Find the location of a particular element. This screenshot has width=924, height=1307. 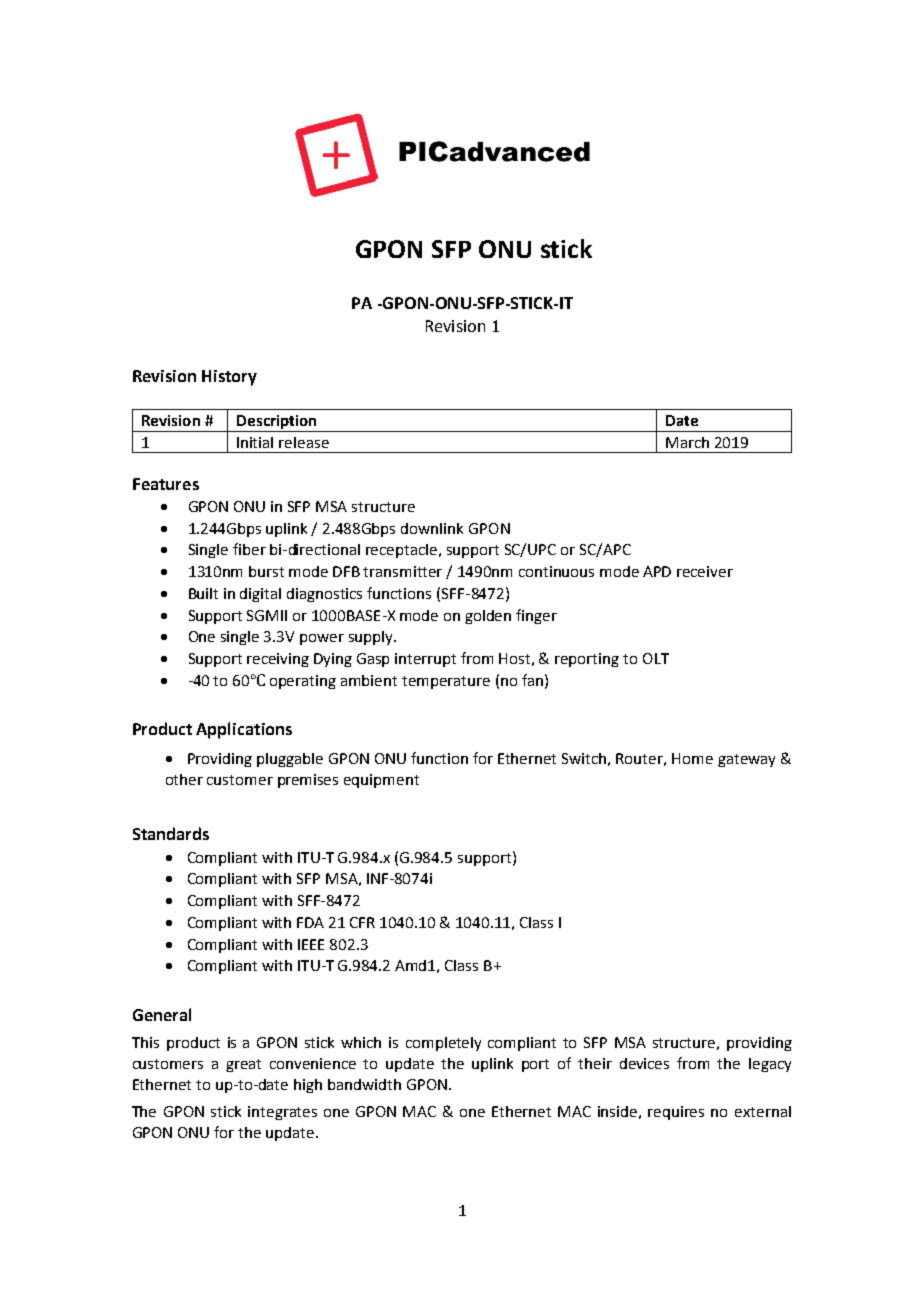

great is located at coordinates (243, 1065).
